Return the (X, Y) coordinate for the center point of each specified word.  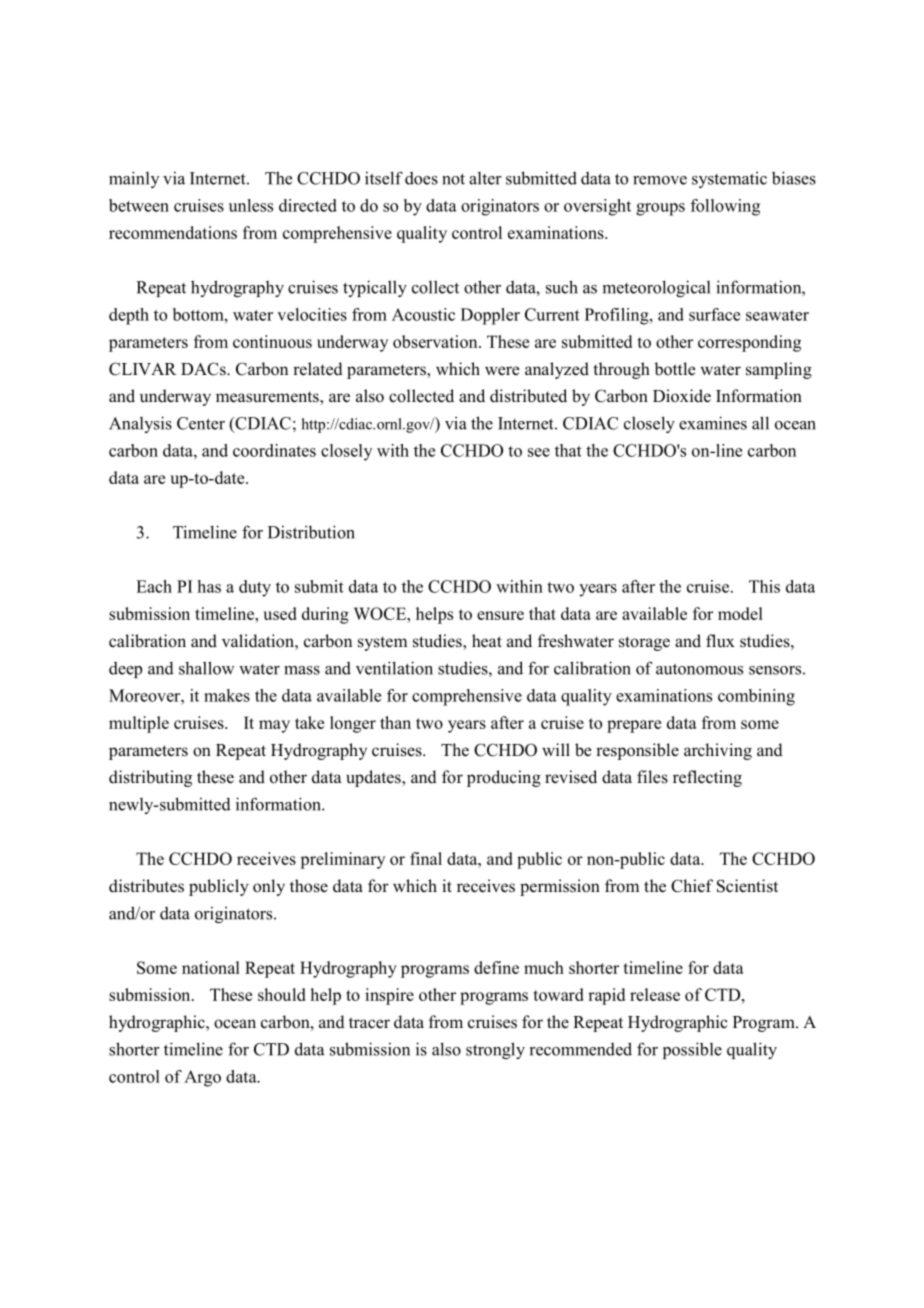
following (725, 207)
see (539, 452)
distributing (150, 778)
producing (504, 778)
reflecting (707, 778)
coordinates (274, 450)
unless (251, 205)
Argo (202, 1078)
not (453, 179)
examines (713, 423)
